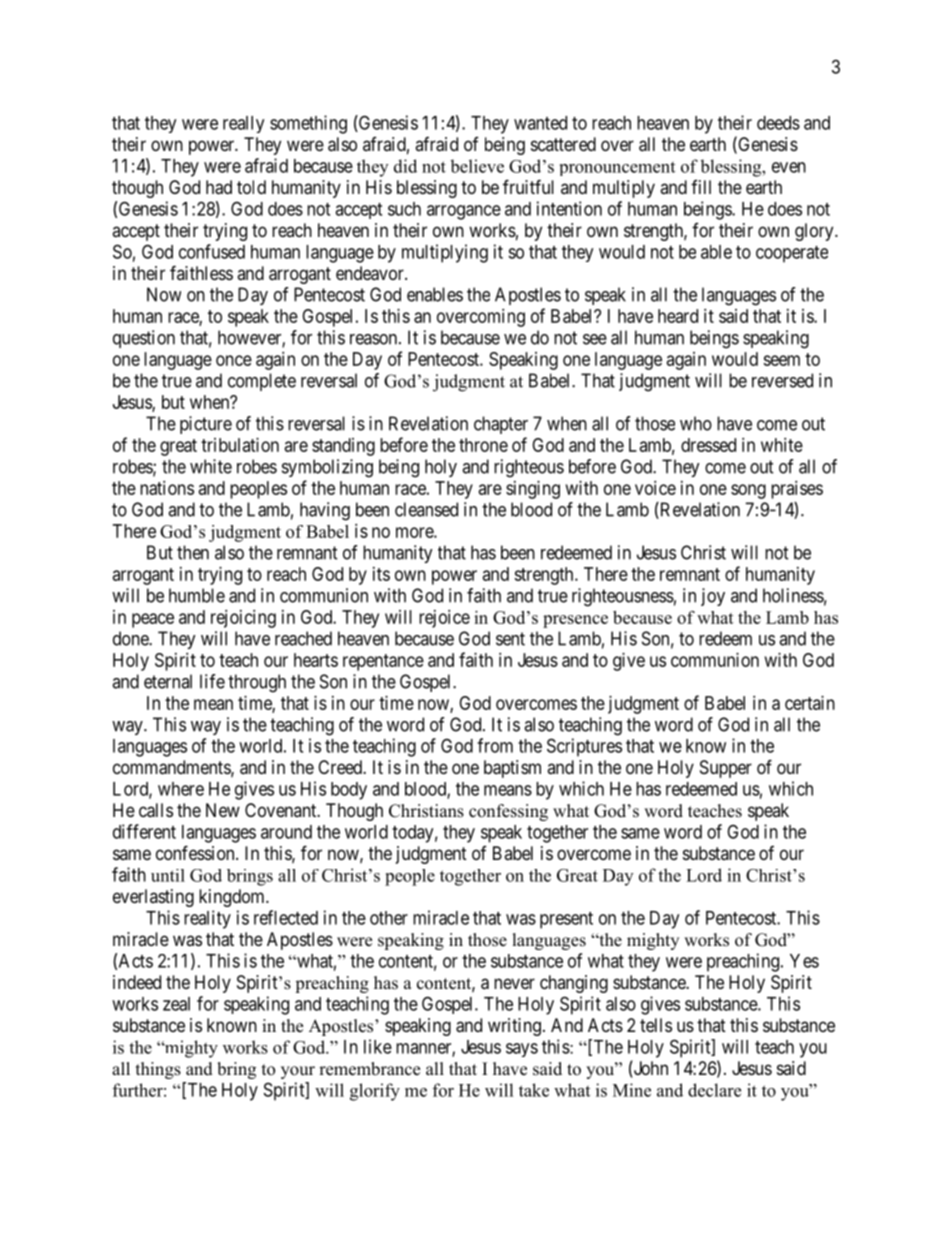 The height and width of the document is (1233, 952). Describe the element at coordinates (713, 597) in the document. I see `joy` at that location.
